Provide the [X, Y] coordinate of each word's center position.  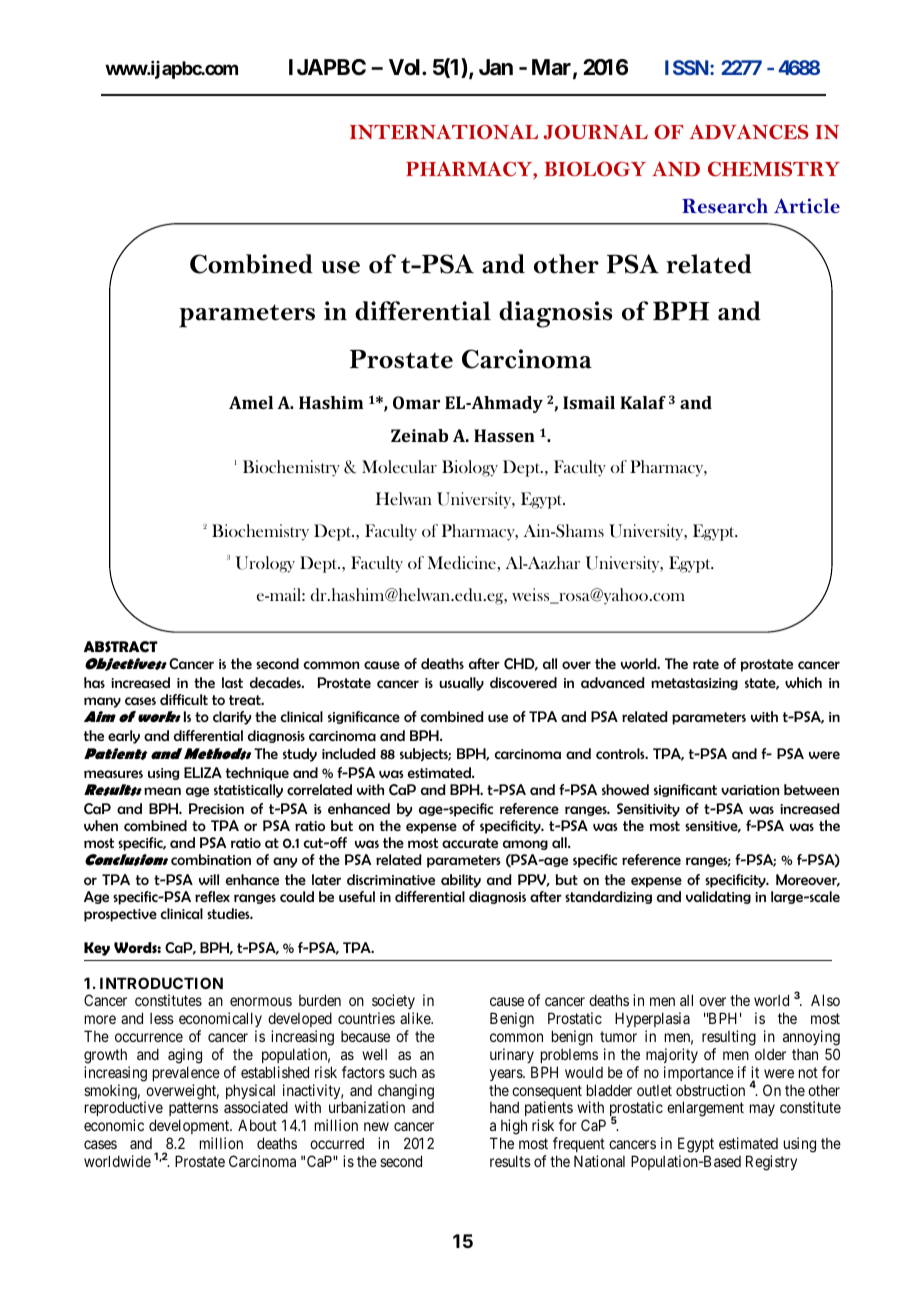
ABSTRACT [121, 647]
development [190, 1126]
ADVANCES [749, 132]
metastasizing [694, 684]
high [514, 1127]
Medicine [463, 564]
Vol [406, 67]
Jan [496, 67]
